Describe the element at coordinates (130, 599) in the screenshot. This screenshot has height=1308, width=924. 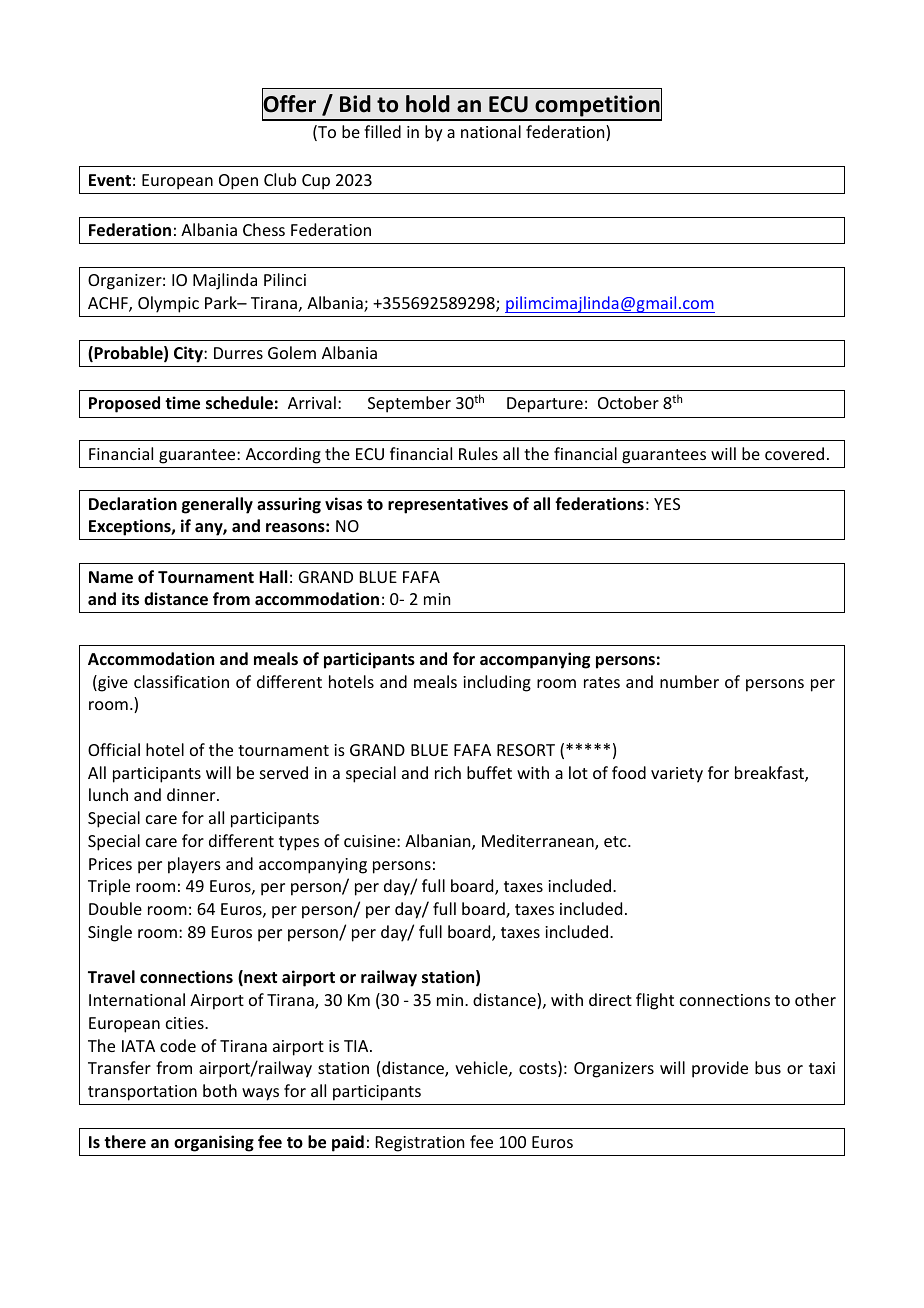
I see `its` at that location.
